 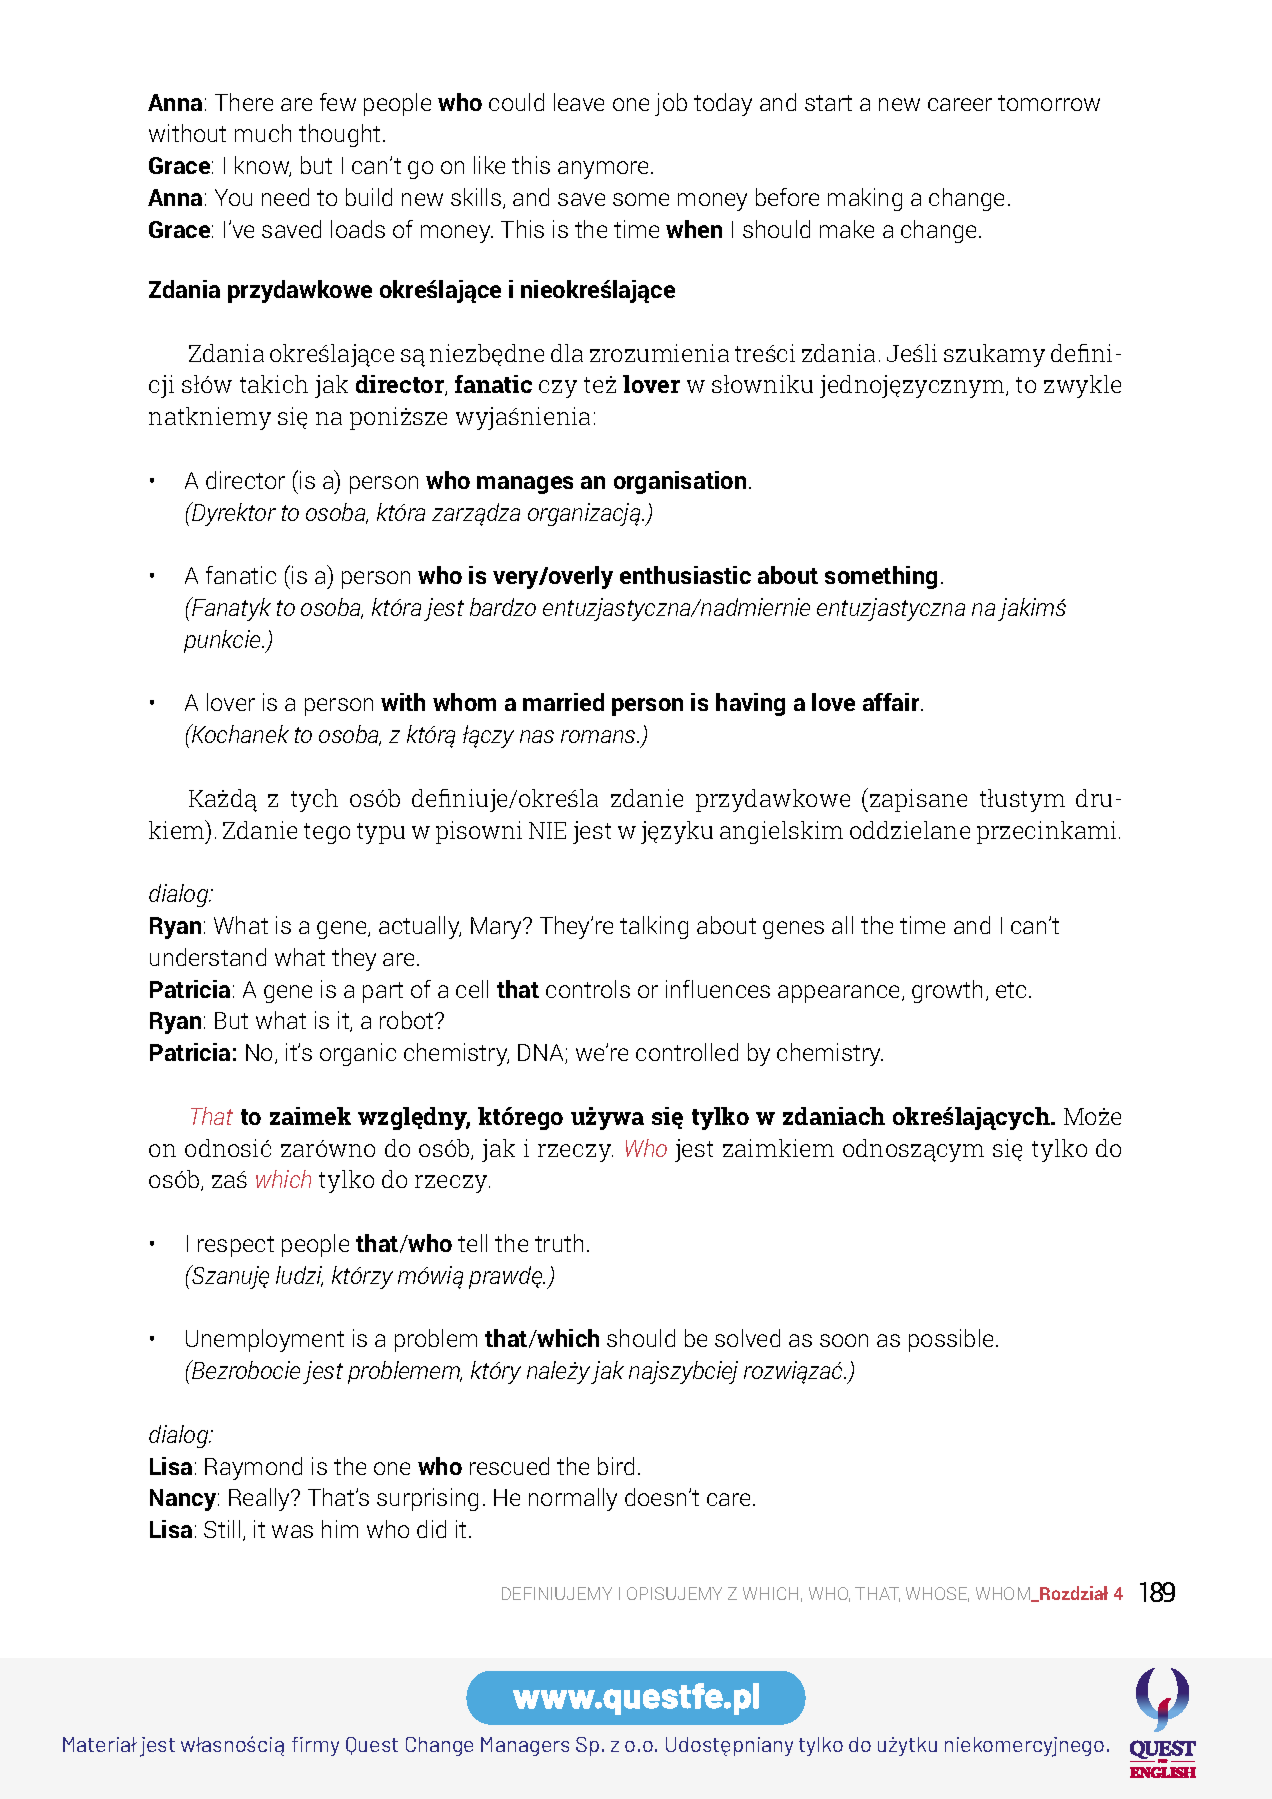 What do you see at coordinates (525, 1746) in the screenshot?
I see `Managers` at bounding box center [525, 1746].
